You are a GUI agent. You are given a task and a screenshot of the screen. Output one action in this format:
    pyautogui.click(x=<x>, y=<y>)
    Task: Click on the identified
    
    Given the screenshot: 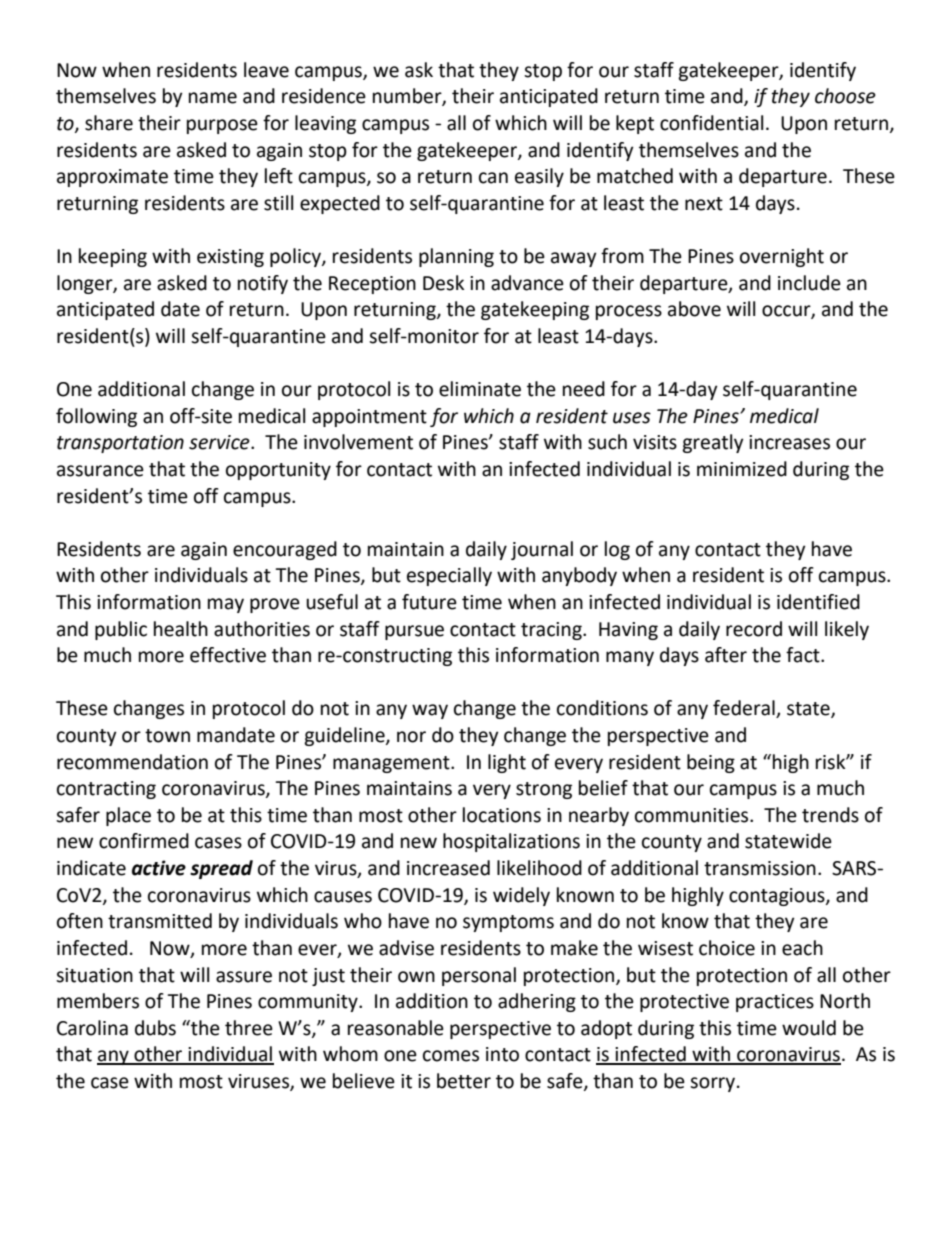 What is the action you would take?
    pyautogui.click(x=818, y=602)
